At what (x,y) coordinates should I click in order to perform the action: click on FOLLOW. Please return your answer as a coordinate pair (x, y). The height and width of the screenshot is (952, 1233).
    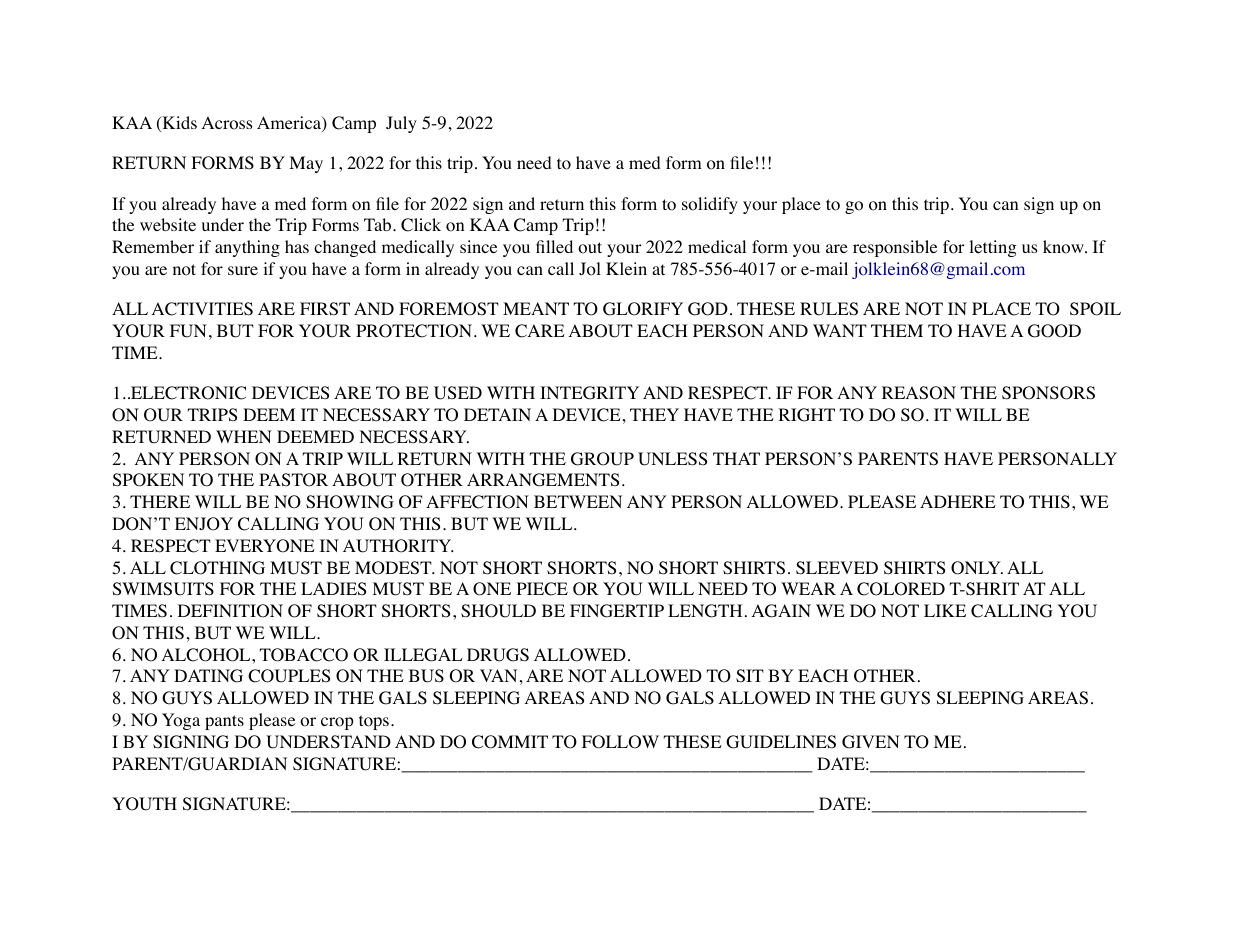
    Looking at the image, I should click on (620, 742).
